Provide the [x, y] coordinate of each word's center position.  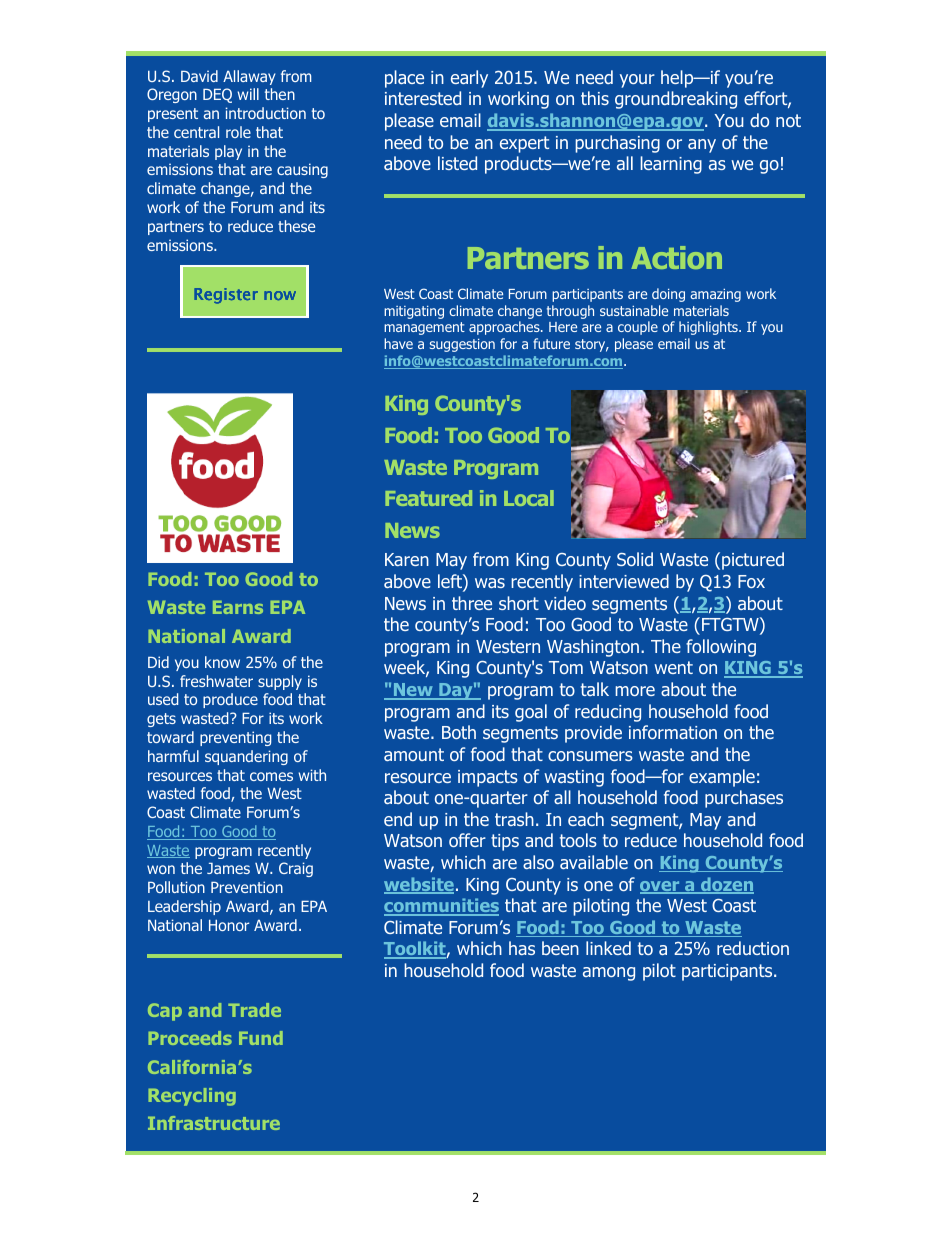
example [722, 778]
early [469, 79]
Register [226, 296]
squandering [246, 757]
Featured [428, 498]
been [560, 948]
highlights [709, 328]
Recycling [192, 1097]
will [248, 94]
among [609, 974]
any [702, 146]
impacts [488, 778]
